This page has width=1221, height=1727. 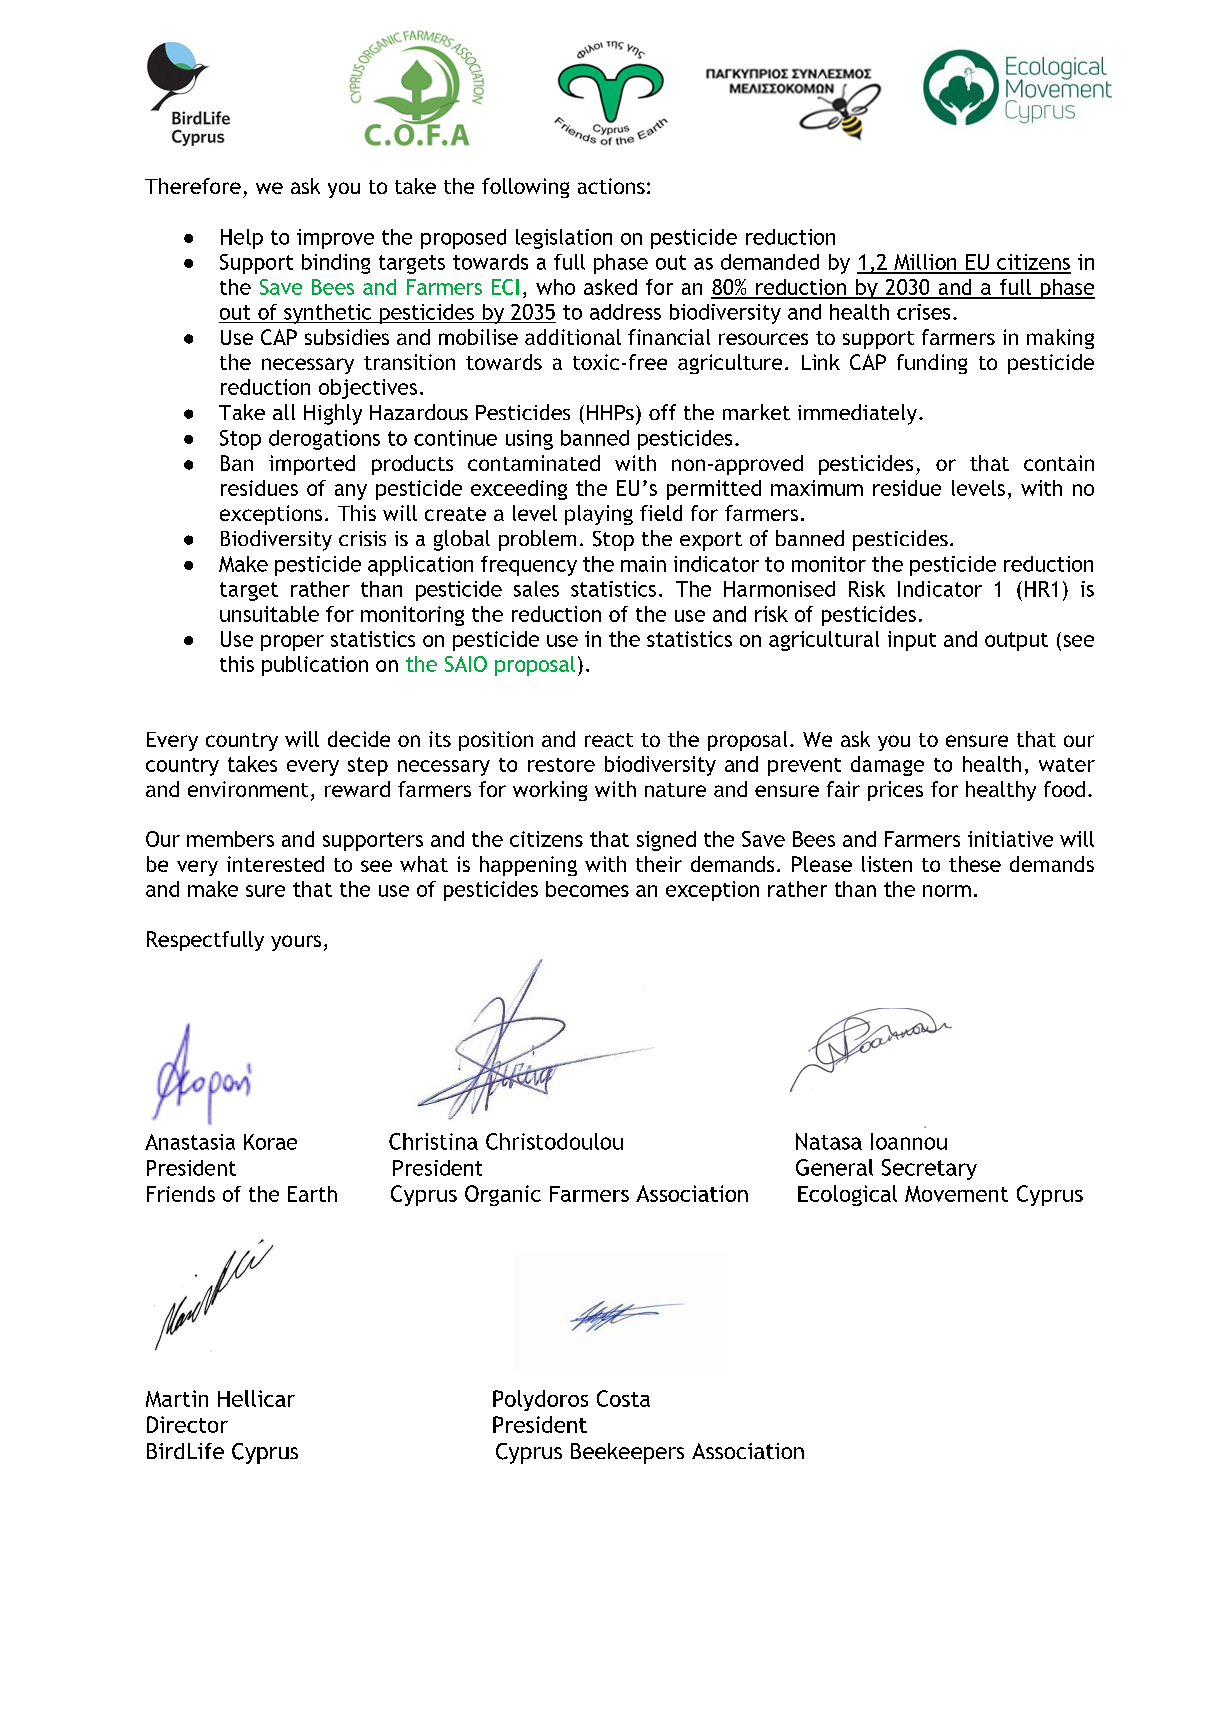 I want to click on crises, so click(x=923, y=312).
